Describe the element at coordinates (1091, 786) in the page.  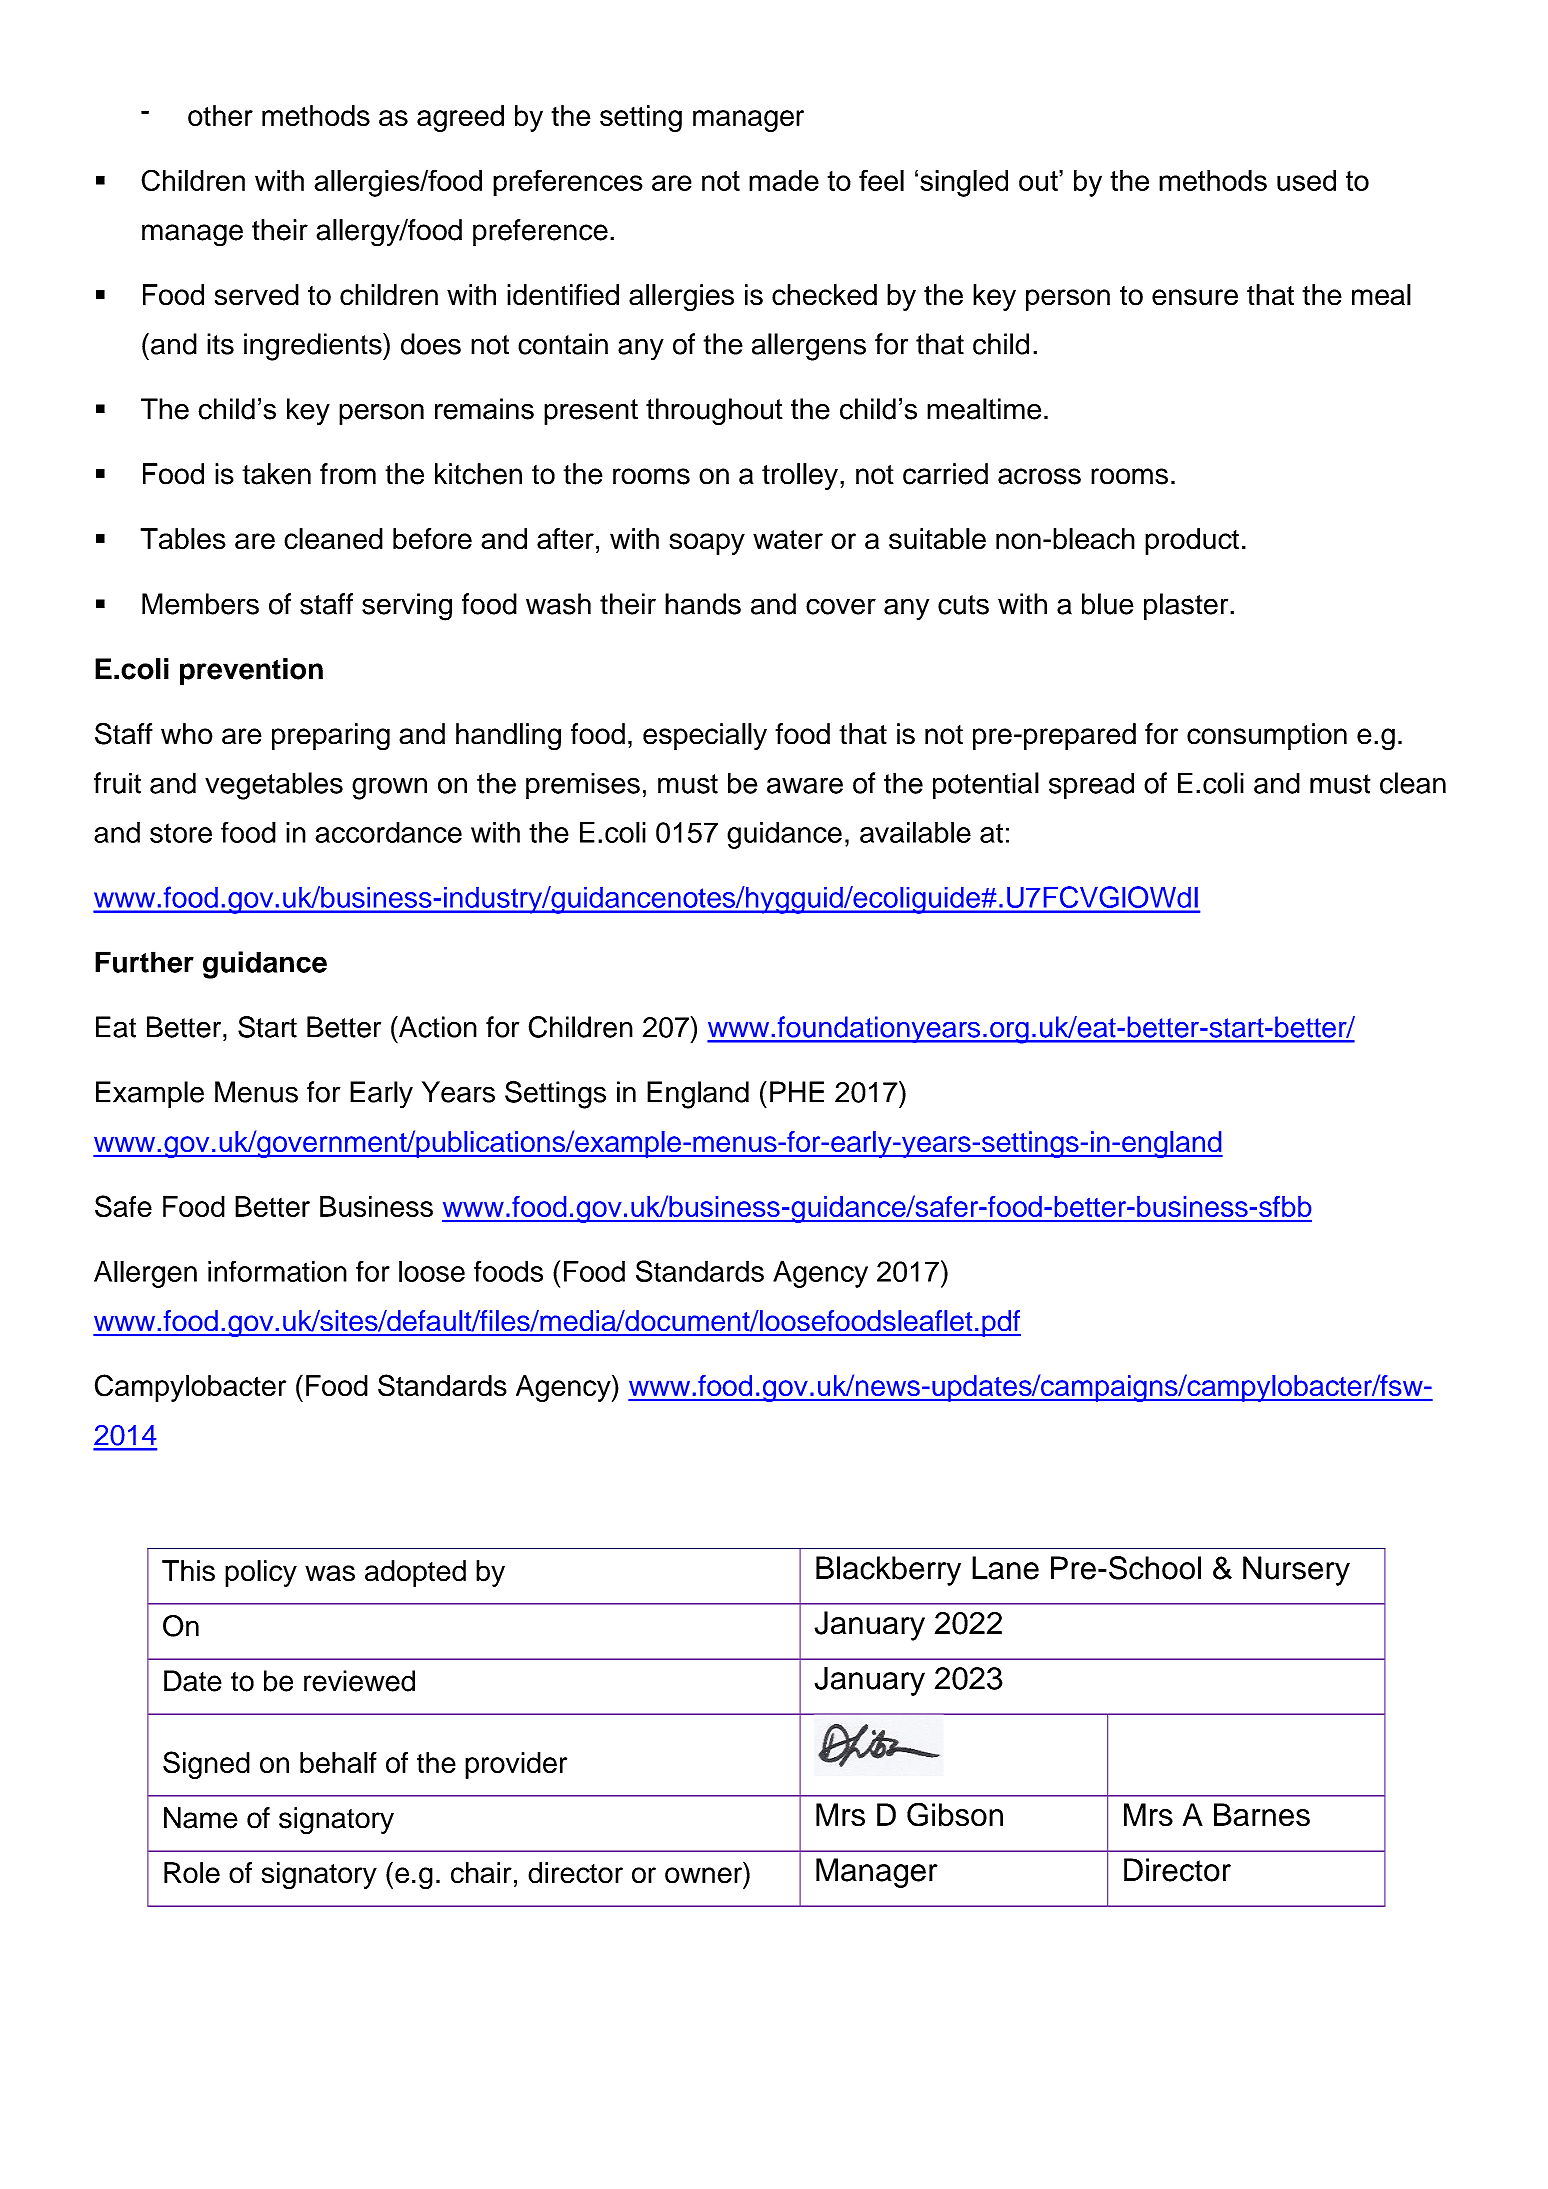
I see `spread` at that location.
